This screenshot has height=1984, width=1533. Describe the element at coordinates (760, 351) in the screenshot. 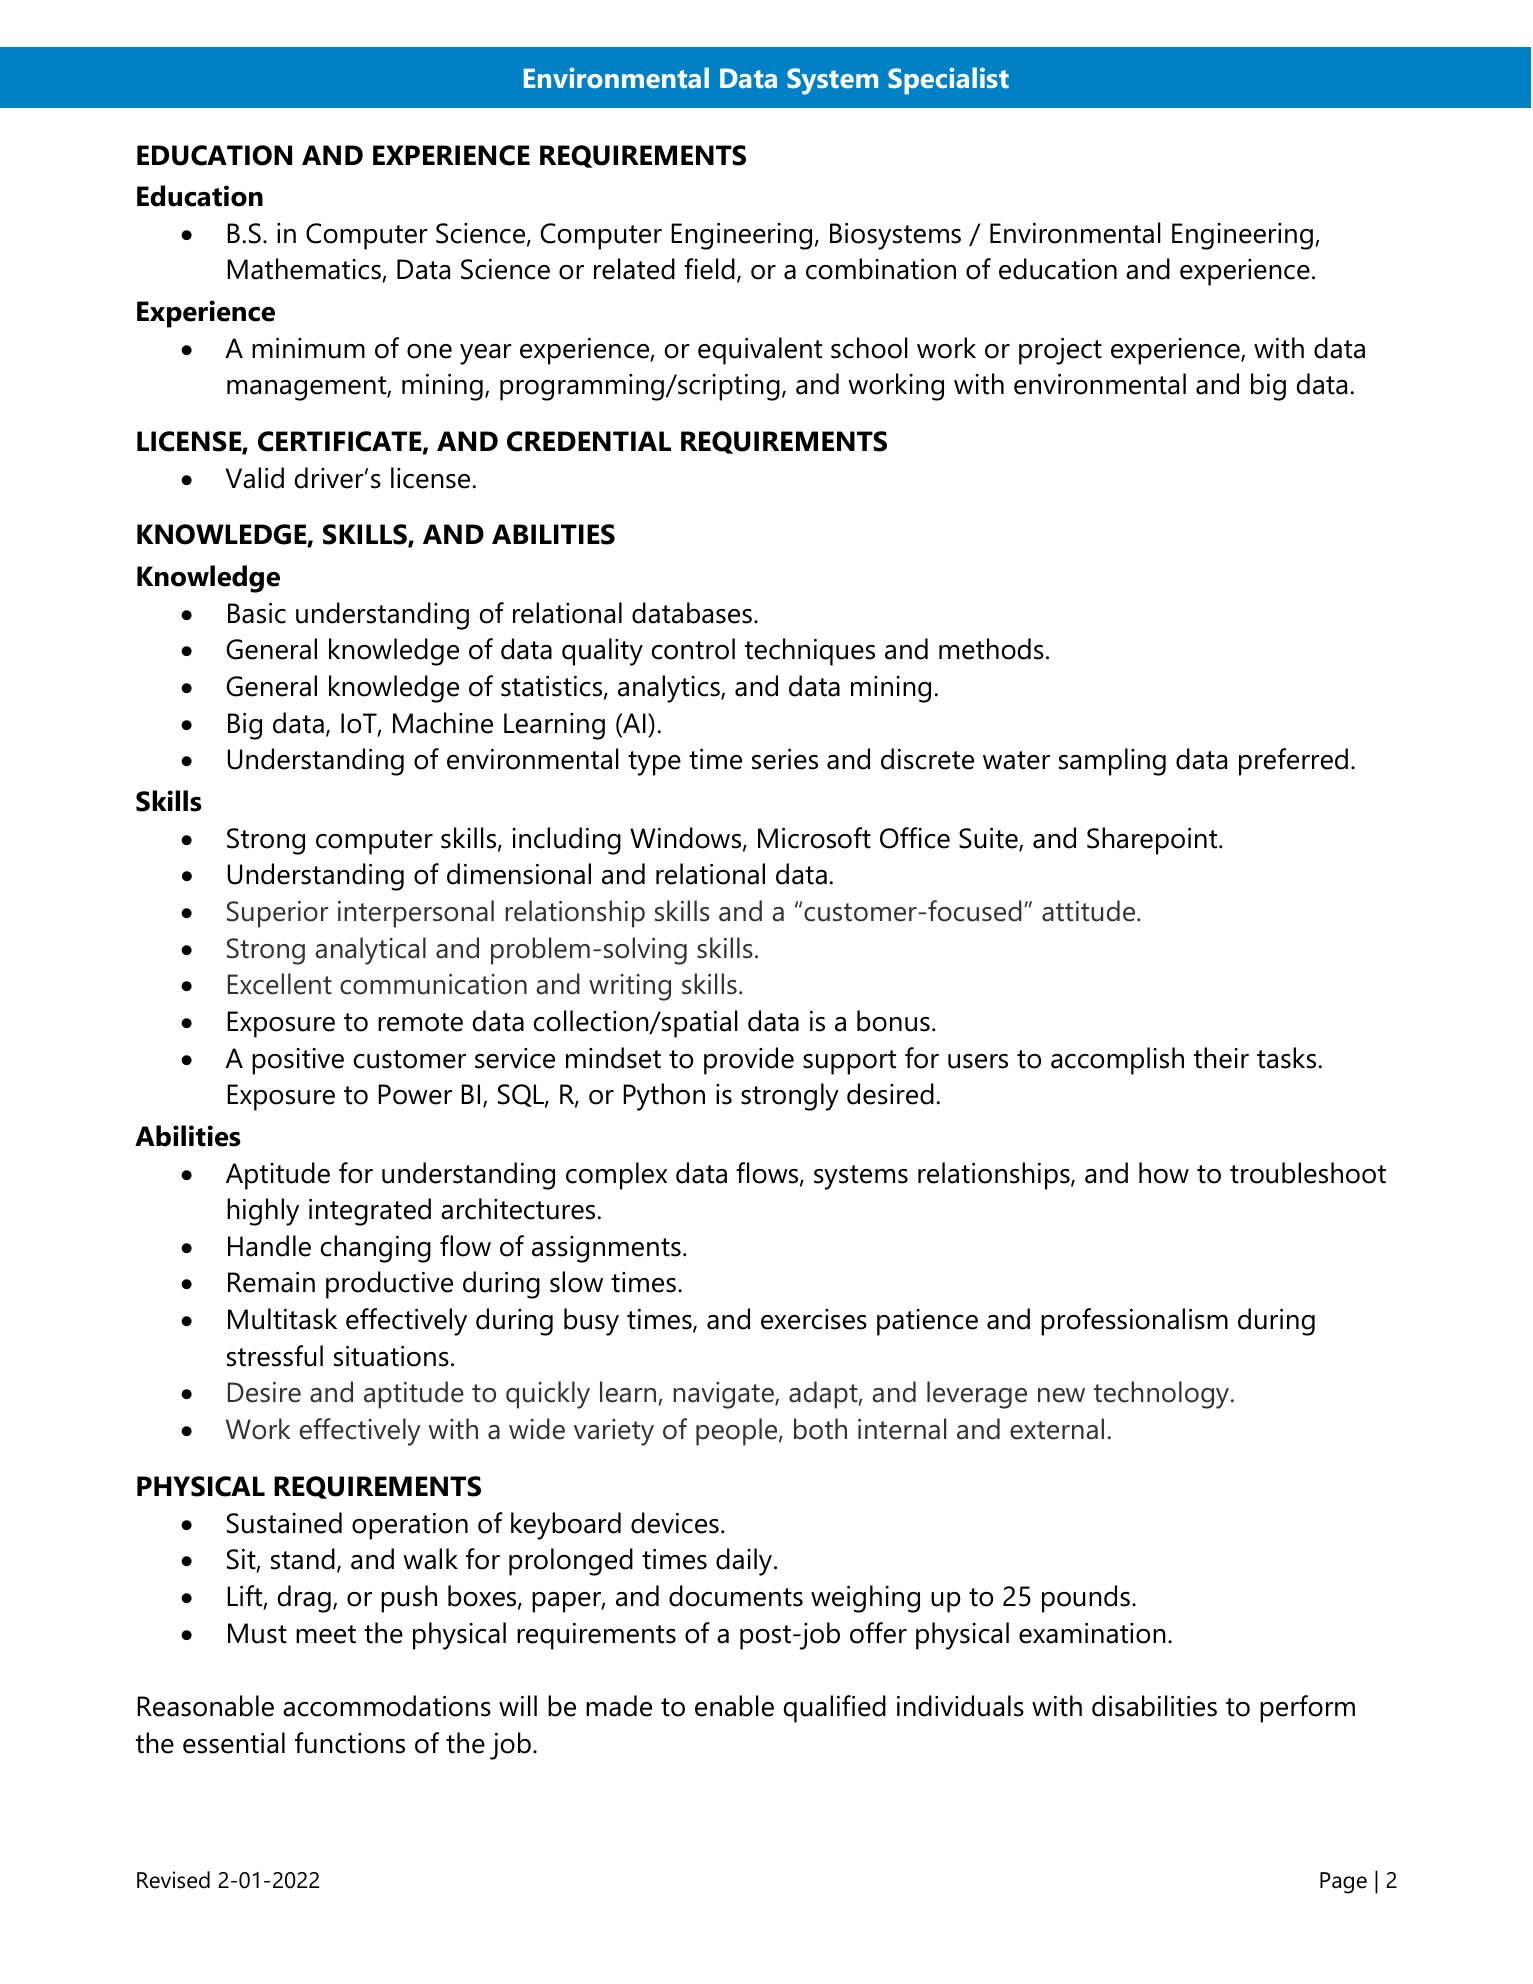

I see `equivalent` at that location.
